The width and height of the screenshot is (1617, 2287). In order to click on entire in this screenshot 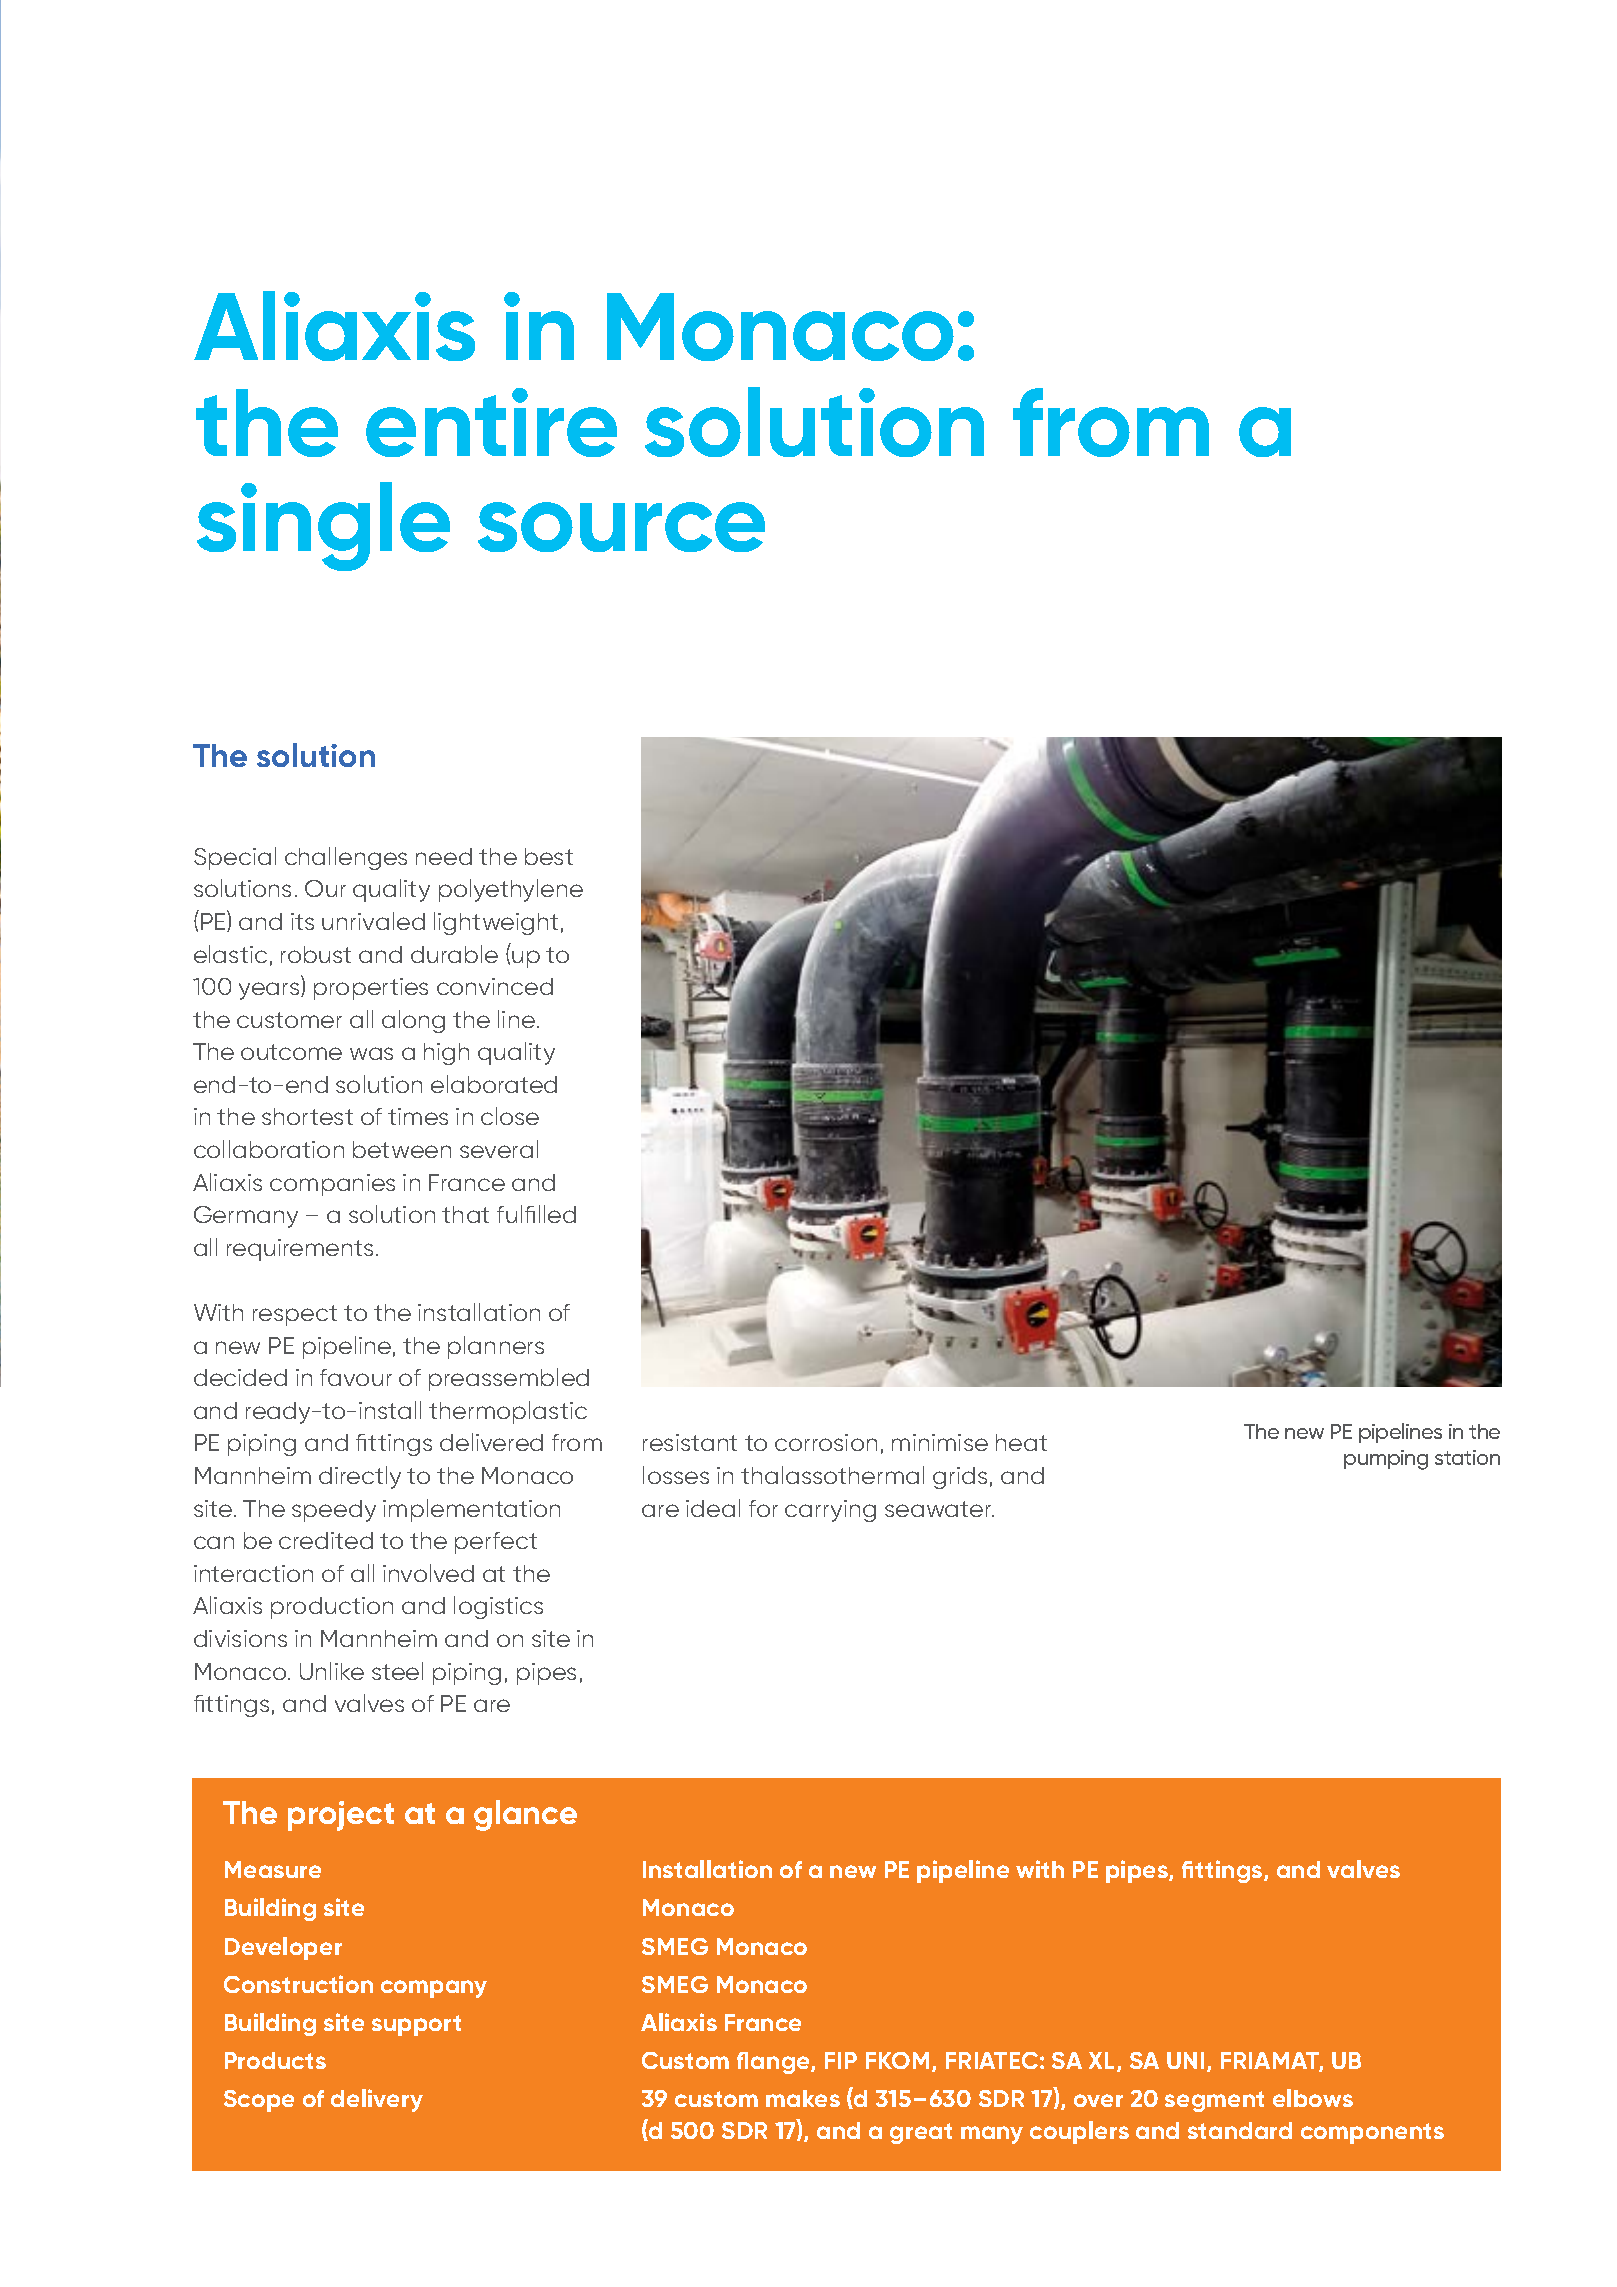, I will do `click(491, 422)`.
